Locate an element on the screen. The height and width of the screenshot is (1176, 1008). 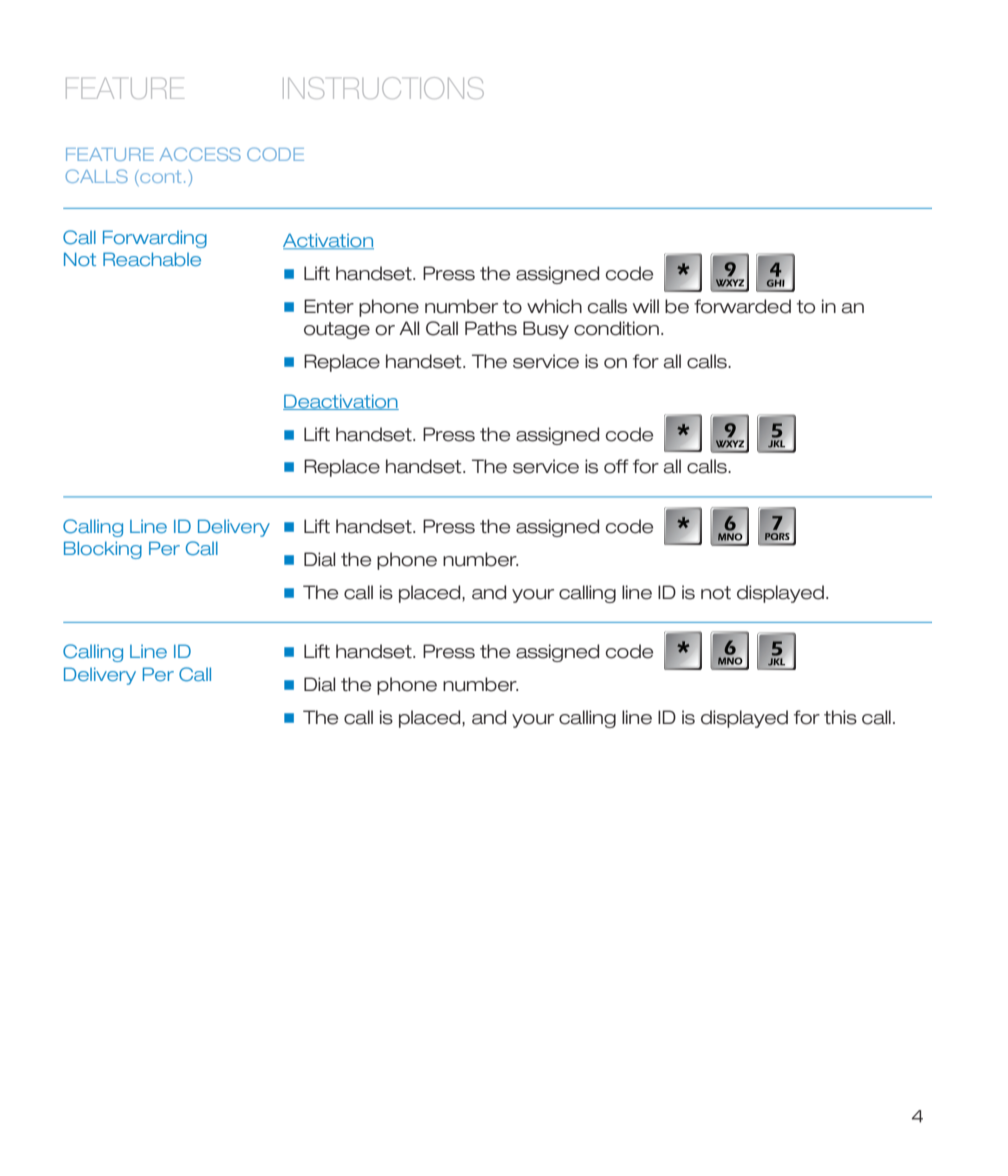
will is located at coordinates (646, 306).
